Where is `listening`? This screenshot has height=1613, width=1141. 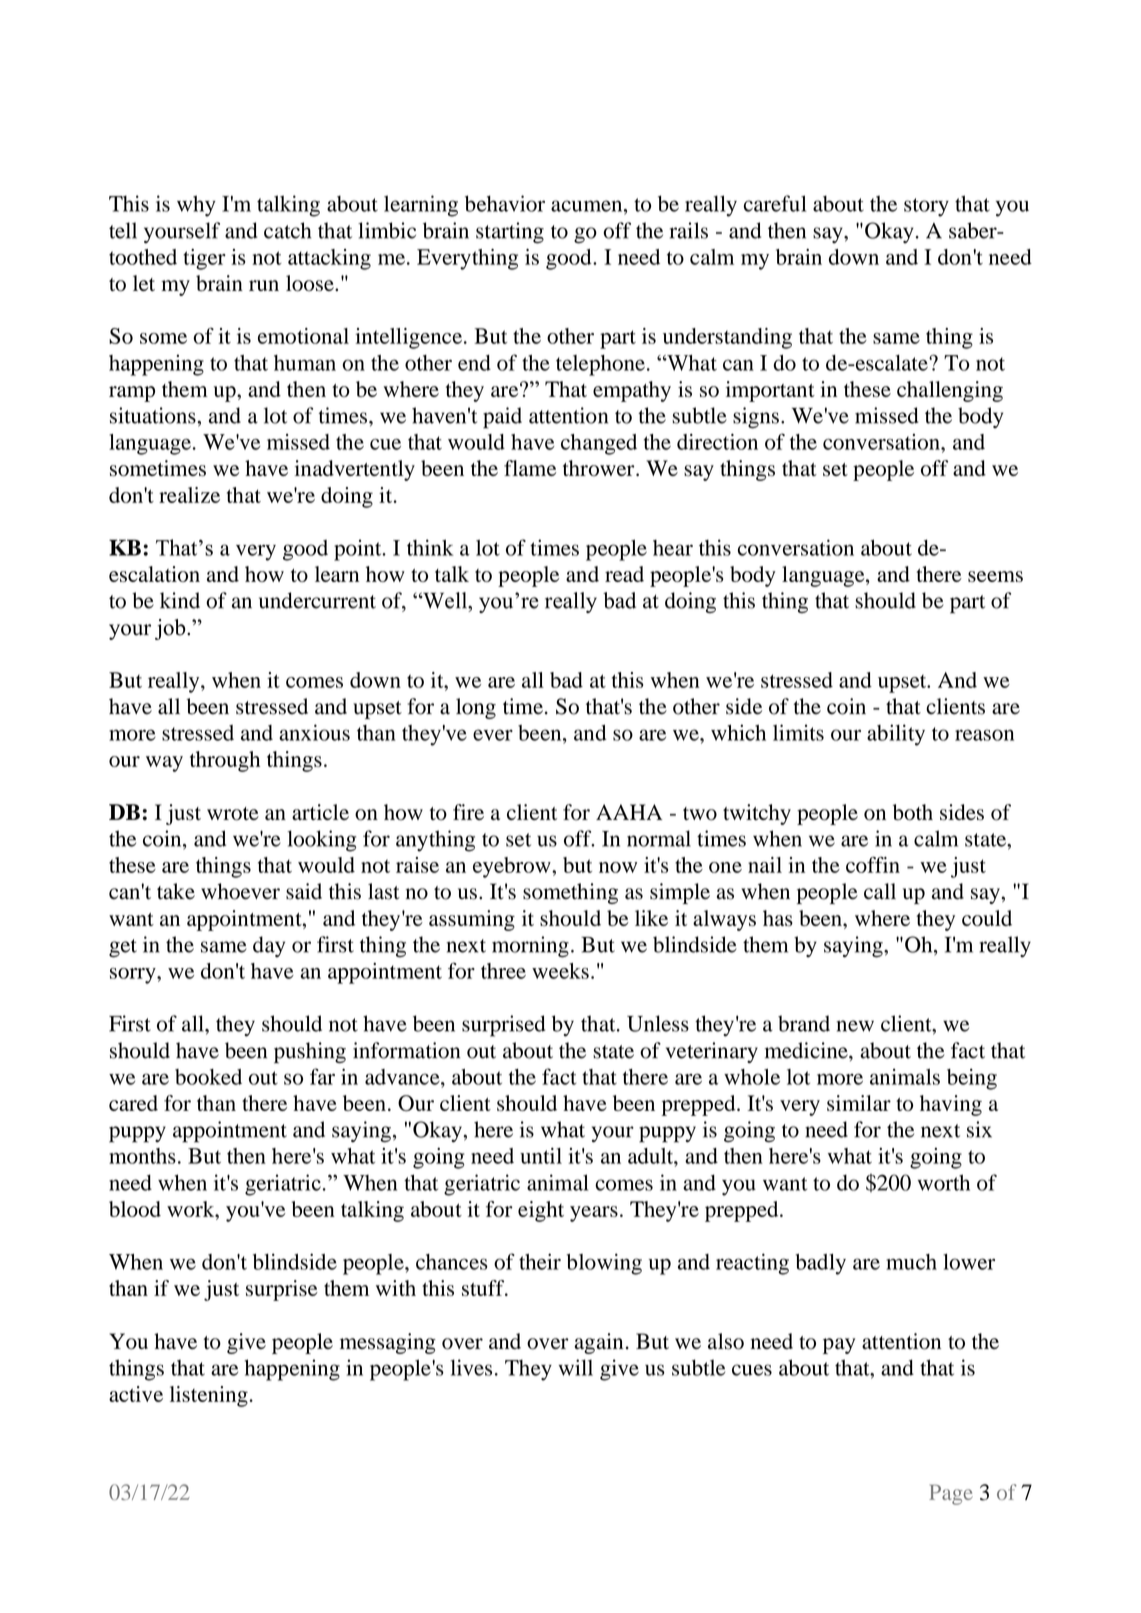 listening is located at coordinates (209, 1396).
